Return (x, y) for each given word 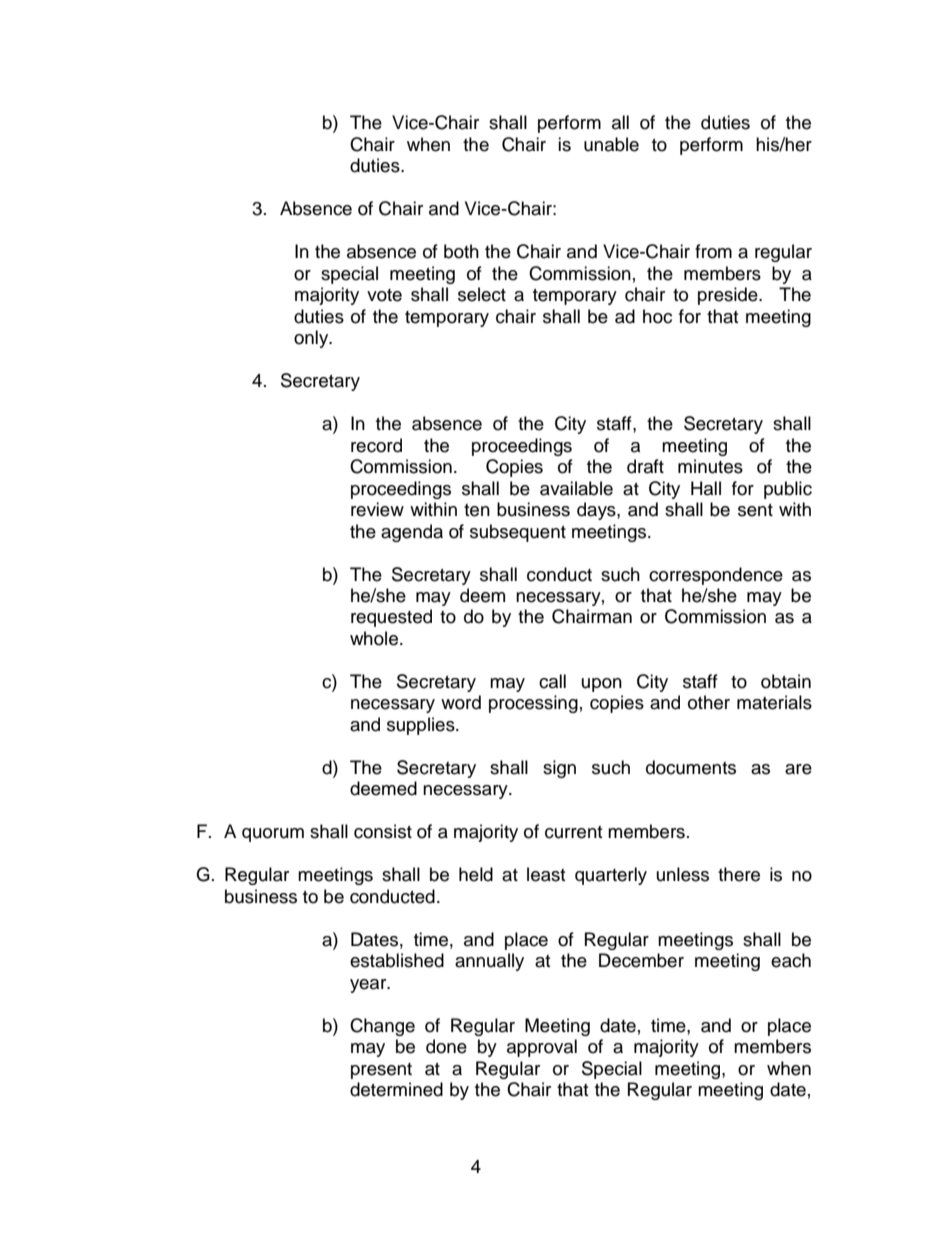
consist (383, 831)
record (376, 445)
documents (691, 767)
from (713, 251)
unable (611, 144)
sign (559, 769)
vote (384, 295)
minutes (710, 466)
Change (382, 1027)
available (576, 488)
